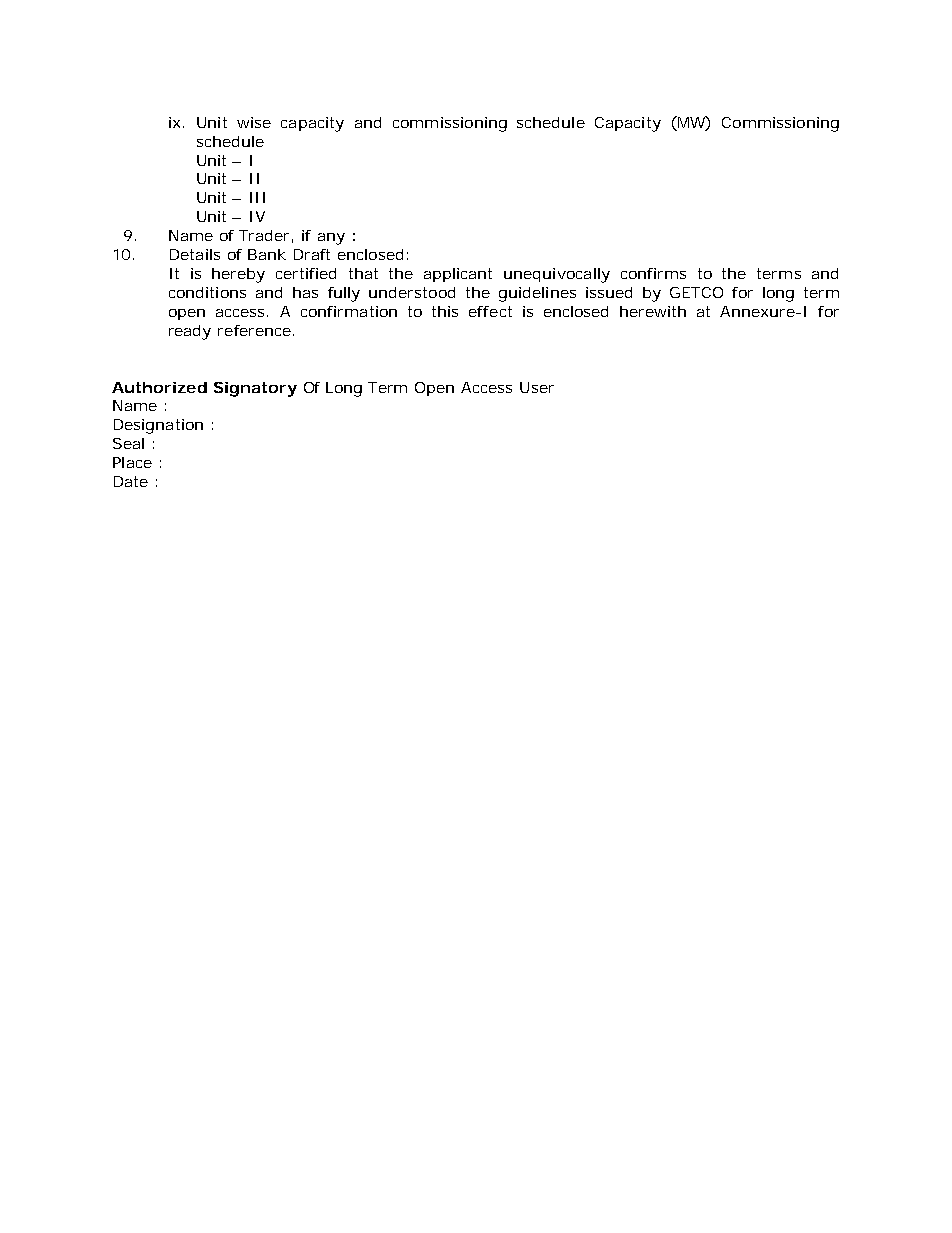 This page has height=1233, width=952. I want to click on User, so click(537, 387).
